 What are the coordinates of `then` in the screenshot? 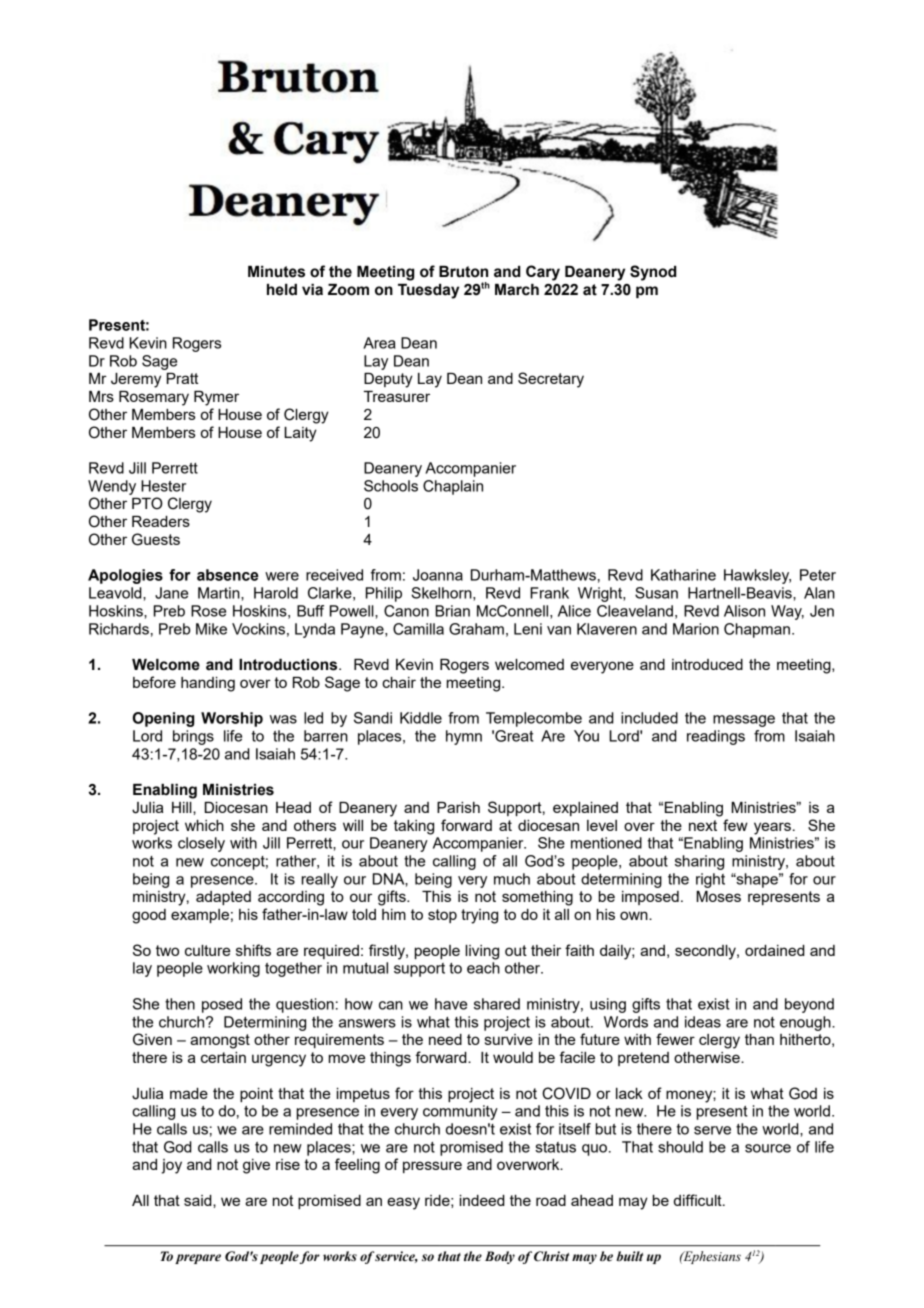 It's located at (180, 1004).
